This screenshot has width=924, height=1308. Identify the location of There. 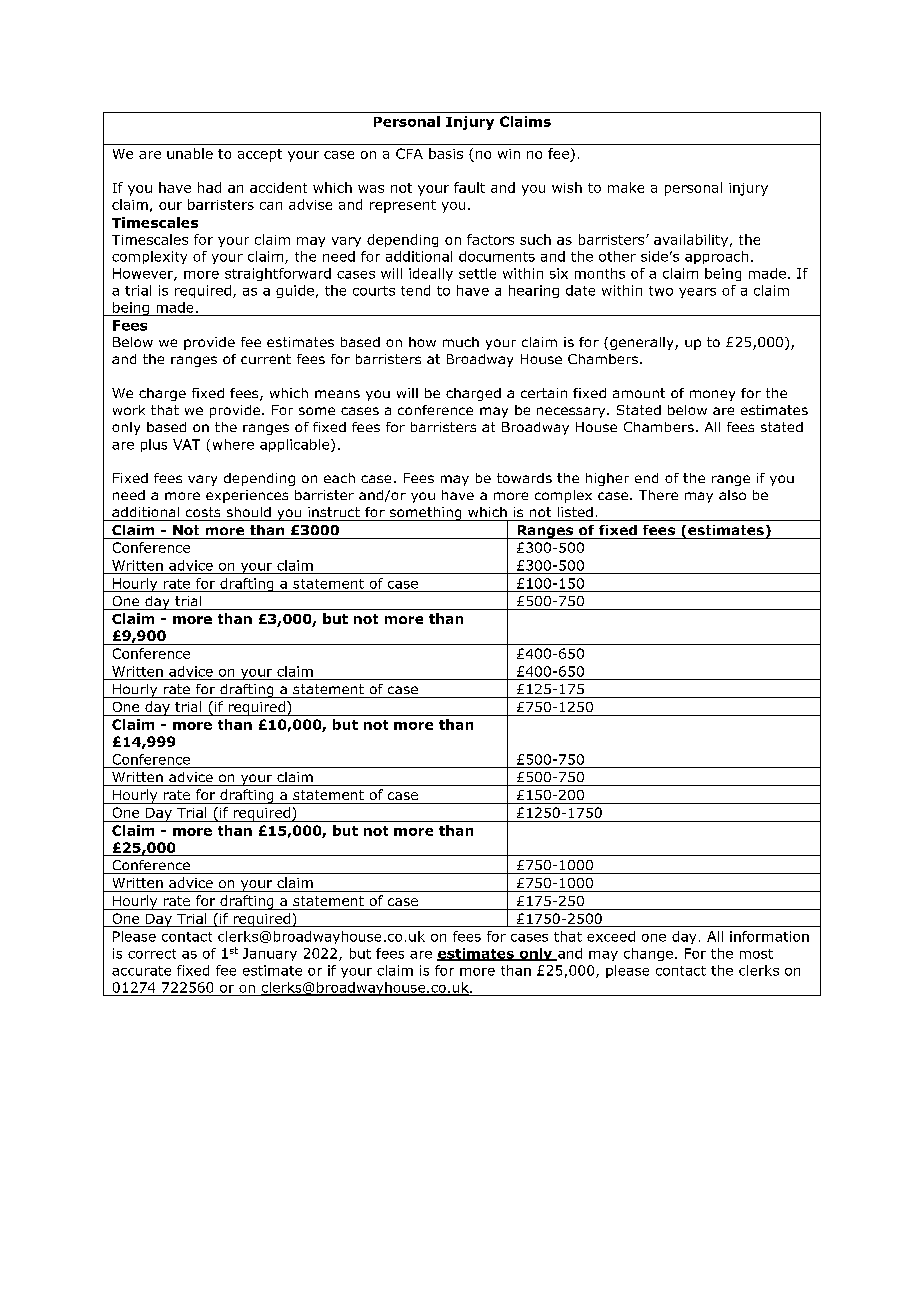
(658, 495).
